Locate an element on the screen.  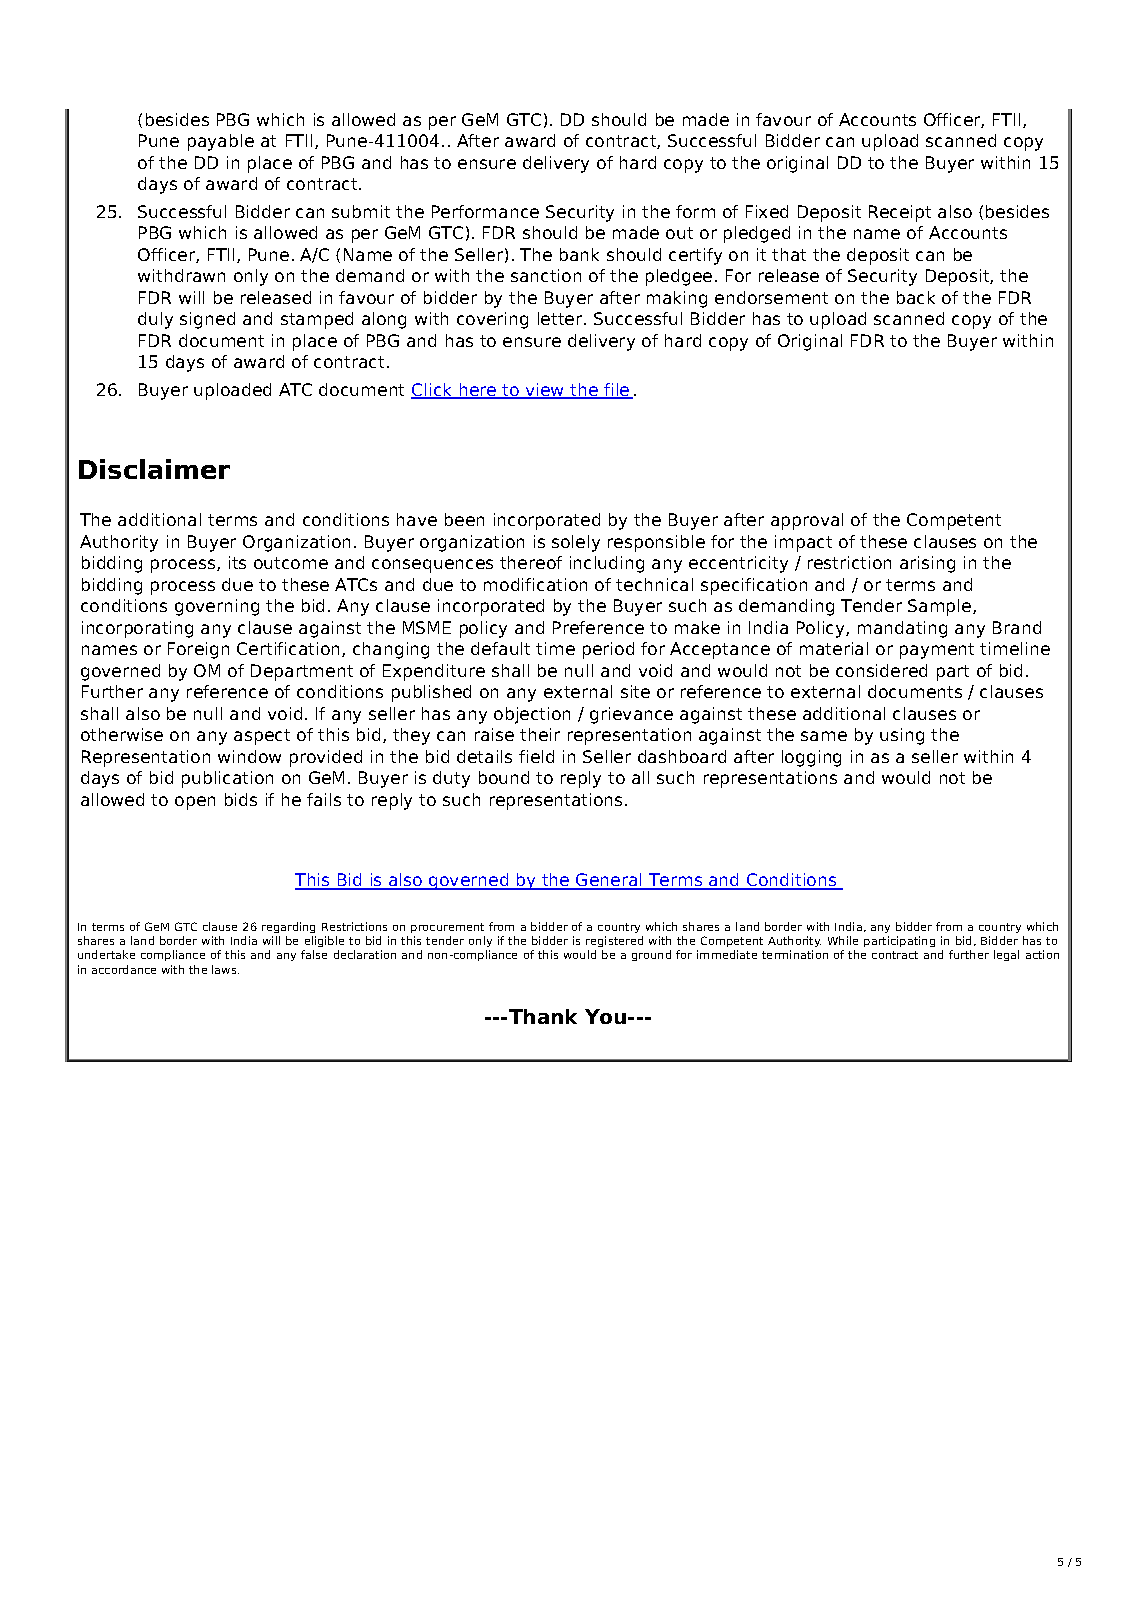
bank is located at coordinates (579, 254).
